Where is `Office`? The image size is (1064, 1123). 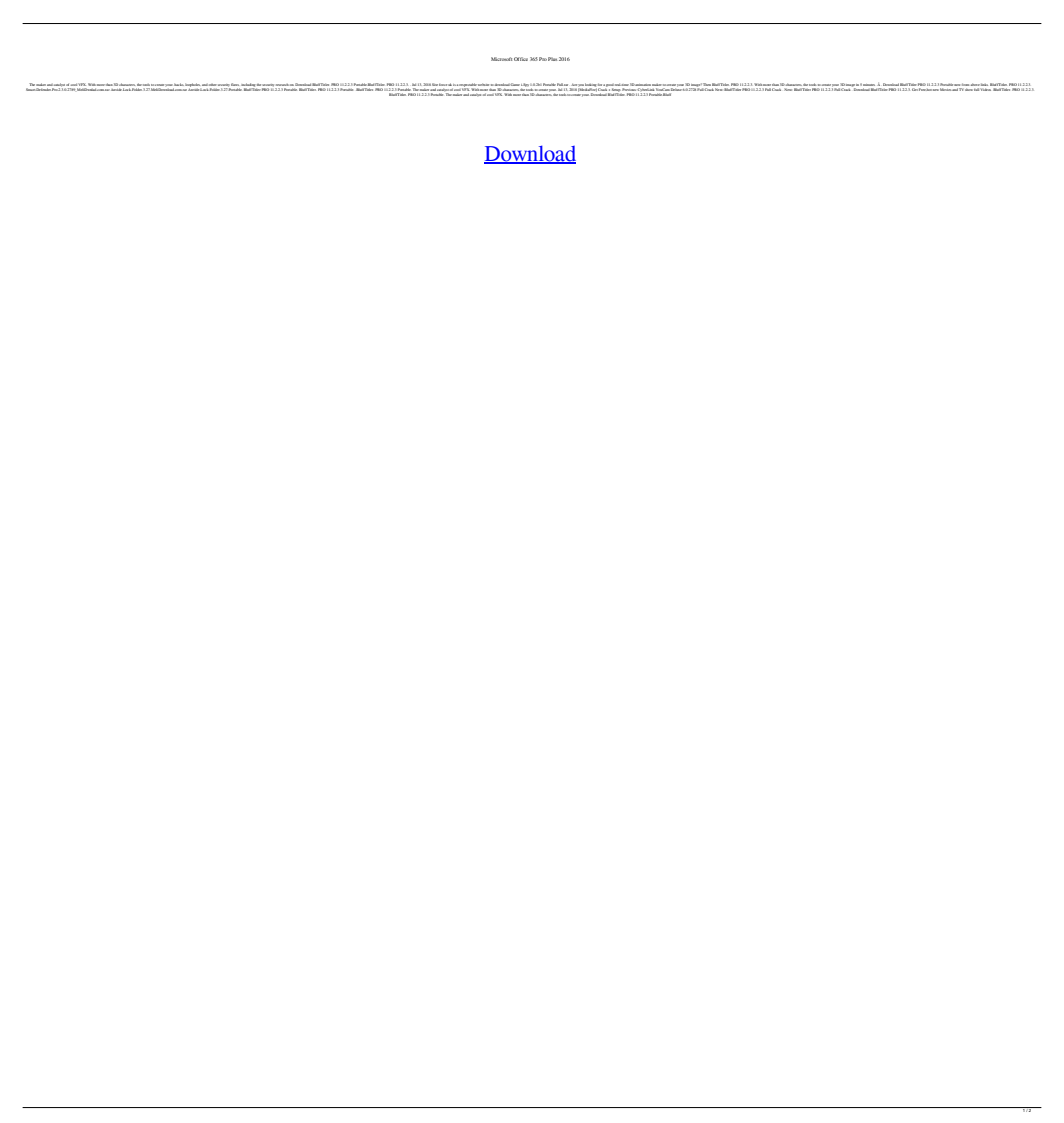
Office is located at coordinates (521, 59).
